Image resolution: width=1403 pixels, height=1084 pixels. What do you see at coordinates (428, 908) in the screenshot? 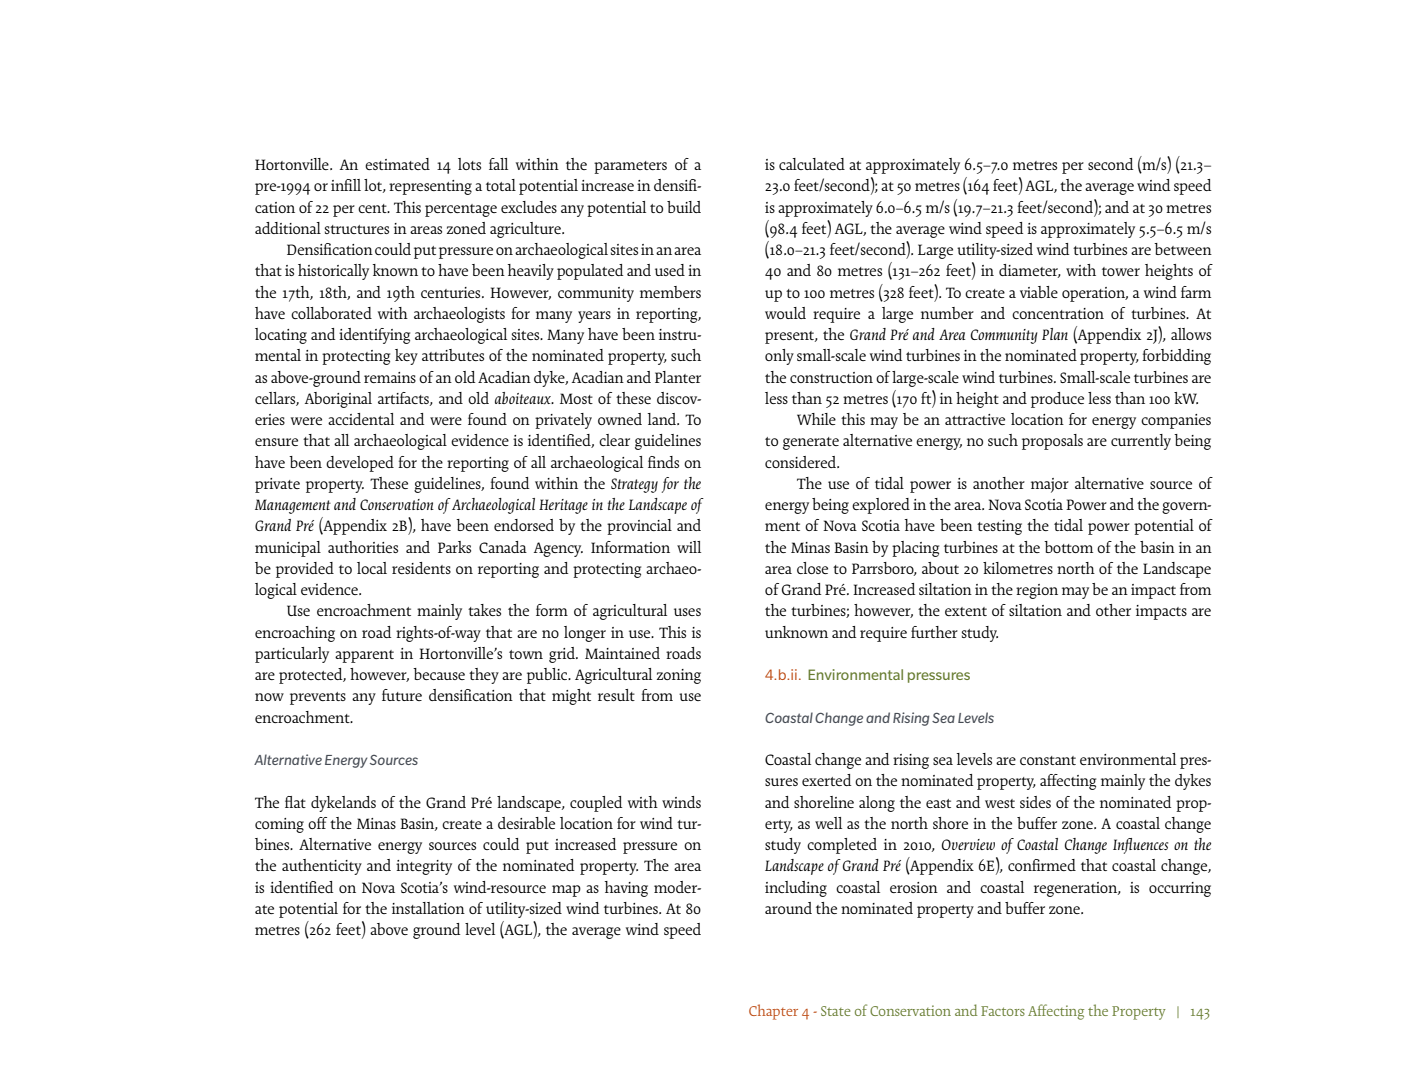
I see `installation` at bounding box center [428, 908].
